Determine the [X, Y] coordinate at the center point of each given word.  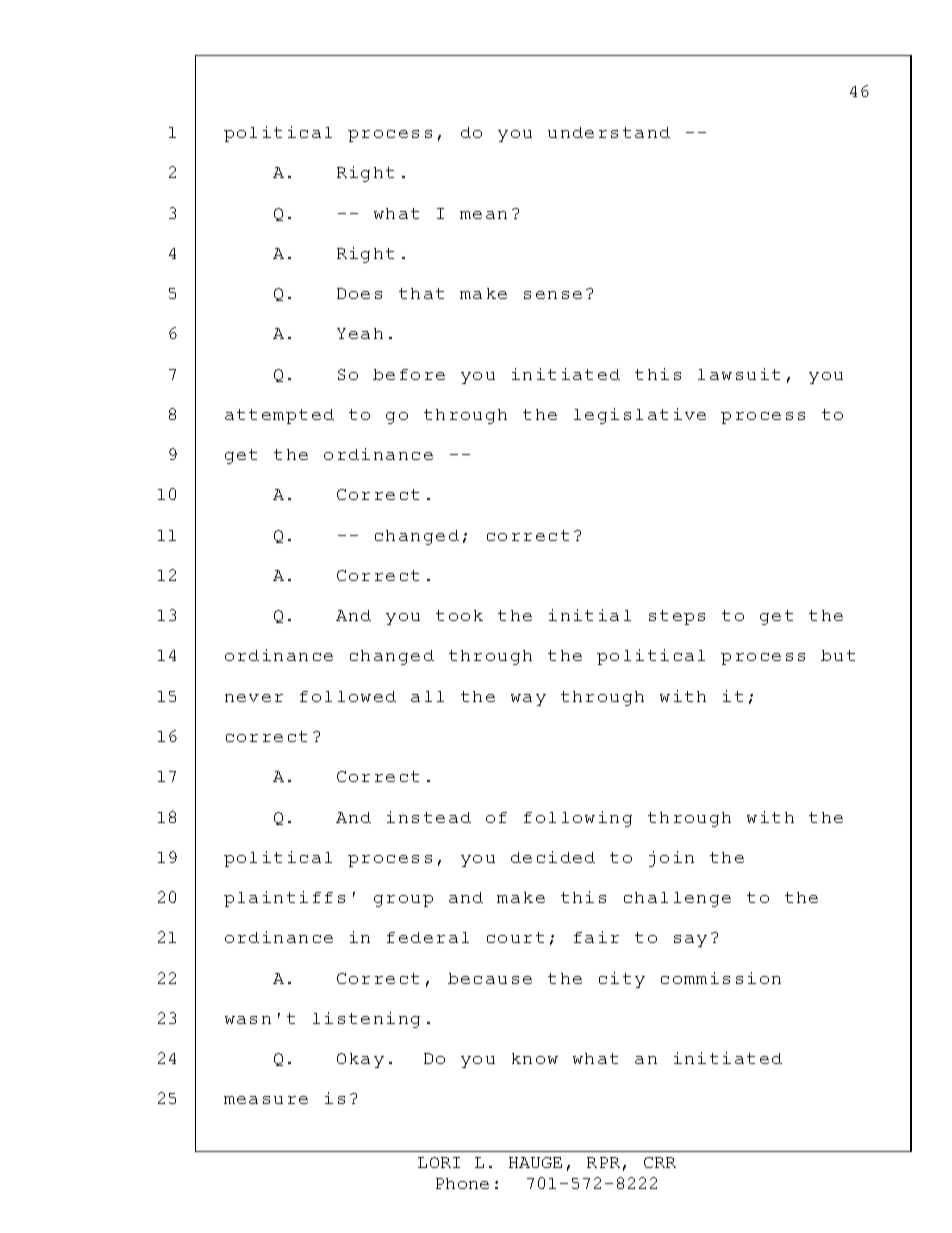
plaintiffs [284, 899]
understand [609, 132]
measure [266, 1100]
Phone [462, 1183]
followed [348, 696]
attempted [279, 416]
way [528, 700]
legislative [640, 416]
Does [359, 293]
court [515, 937]
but [838, 655]
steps [677, 617]
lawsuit [739, 374]
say [690, 941]
